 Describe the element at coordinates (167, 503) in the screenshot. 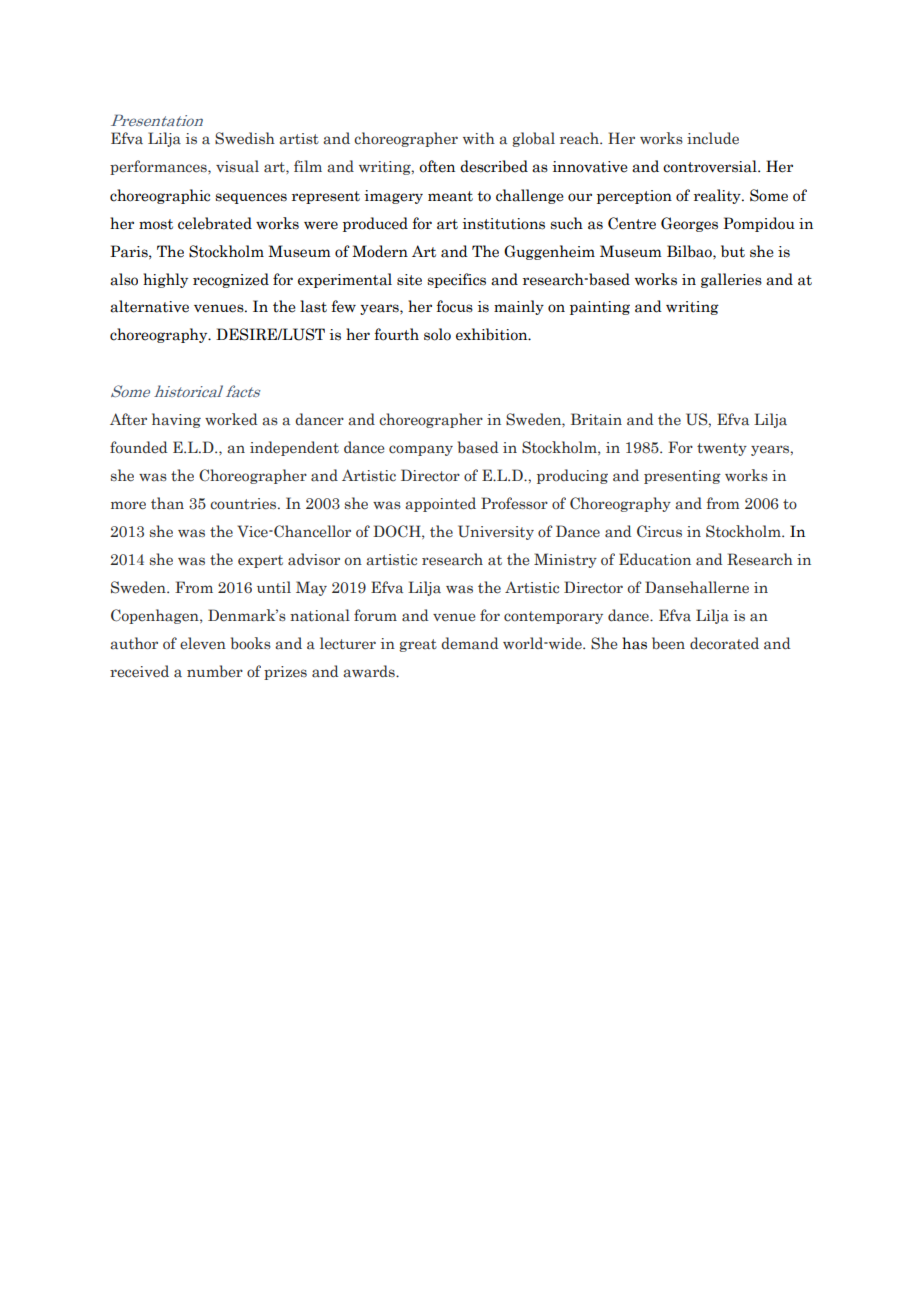

I see `than` at that location.
